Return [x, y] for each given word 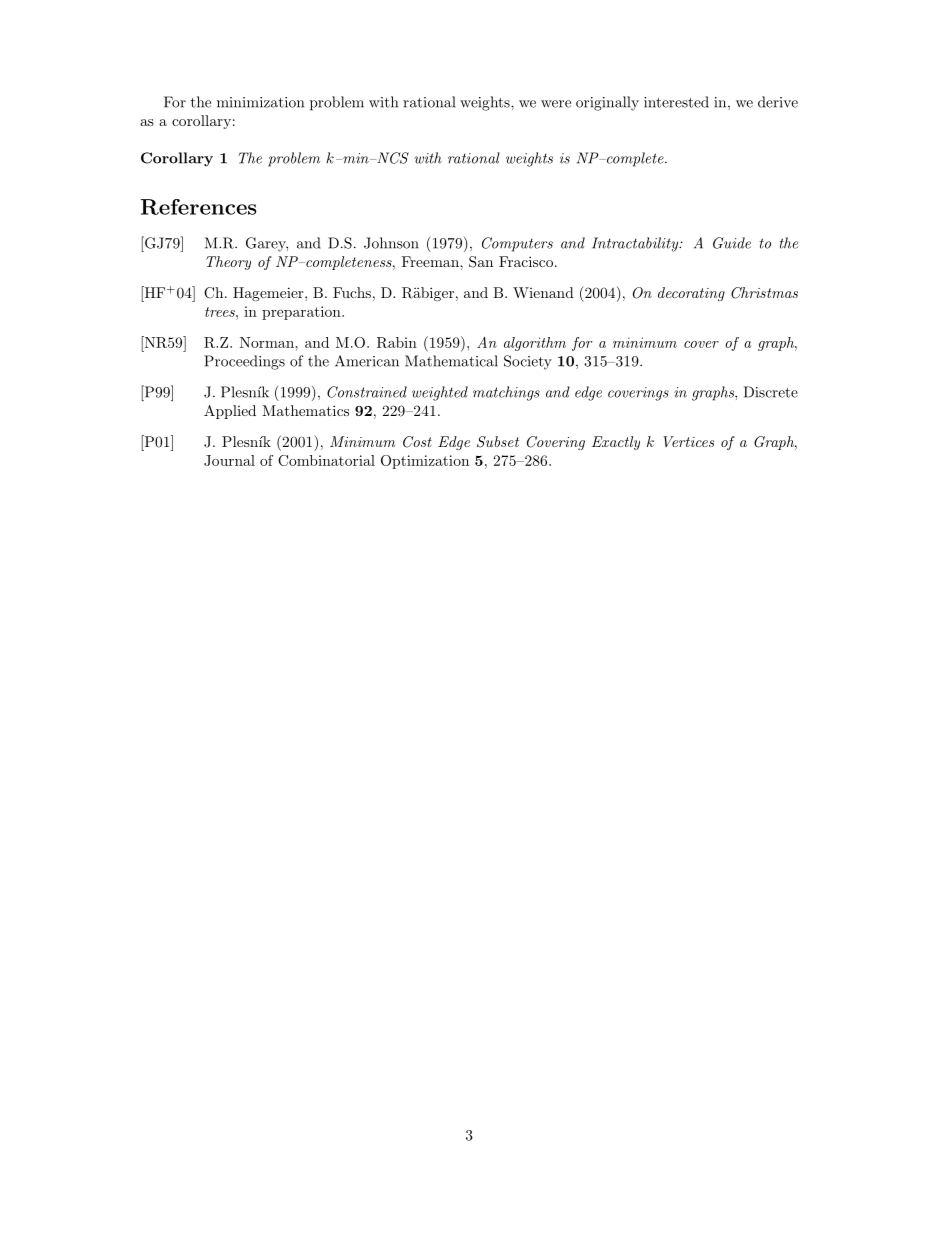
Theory [228, 263]
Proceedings [244, 362]
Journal [229, 460]
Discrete [771, 392]
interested [676, 102]
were [556, 104]
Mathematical [451, 361]
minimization [260, 102]
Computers [517, 244]
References [199, 207]
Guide [732, 243]
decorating [691, 294]
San [481, 262]
